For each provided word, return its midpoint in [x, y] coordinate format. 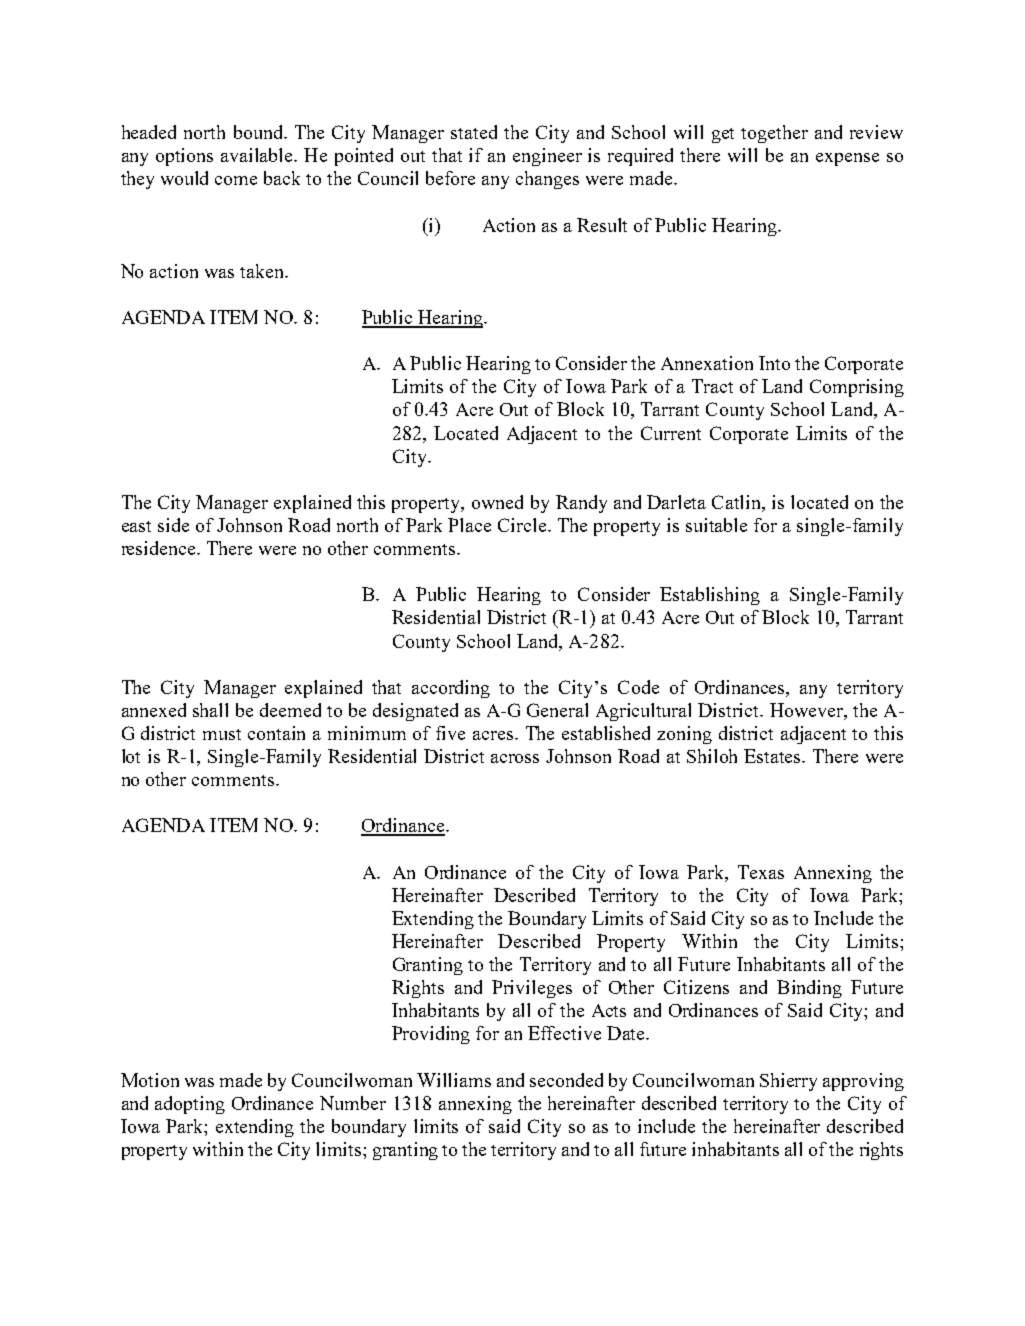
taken [263, 271]
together [774, 134]
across [515, 758]
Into [774, 363]
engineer [547, 157]
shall [210, 710]
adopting [190, 1105]
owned [497, 502]
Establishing [710, 596]
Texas [761, 872]
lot [131, 756]
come [236, 180]
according [451, 689]
